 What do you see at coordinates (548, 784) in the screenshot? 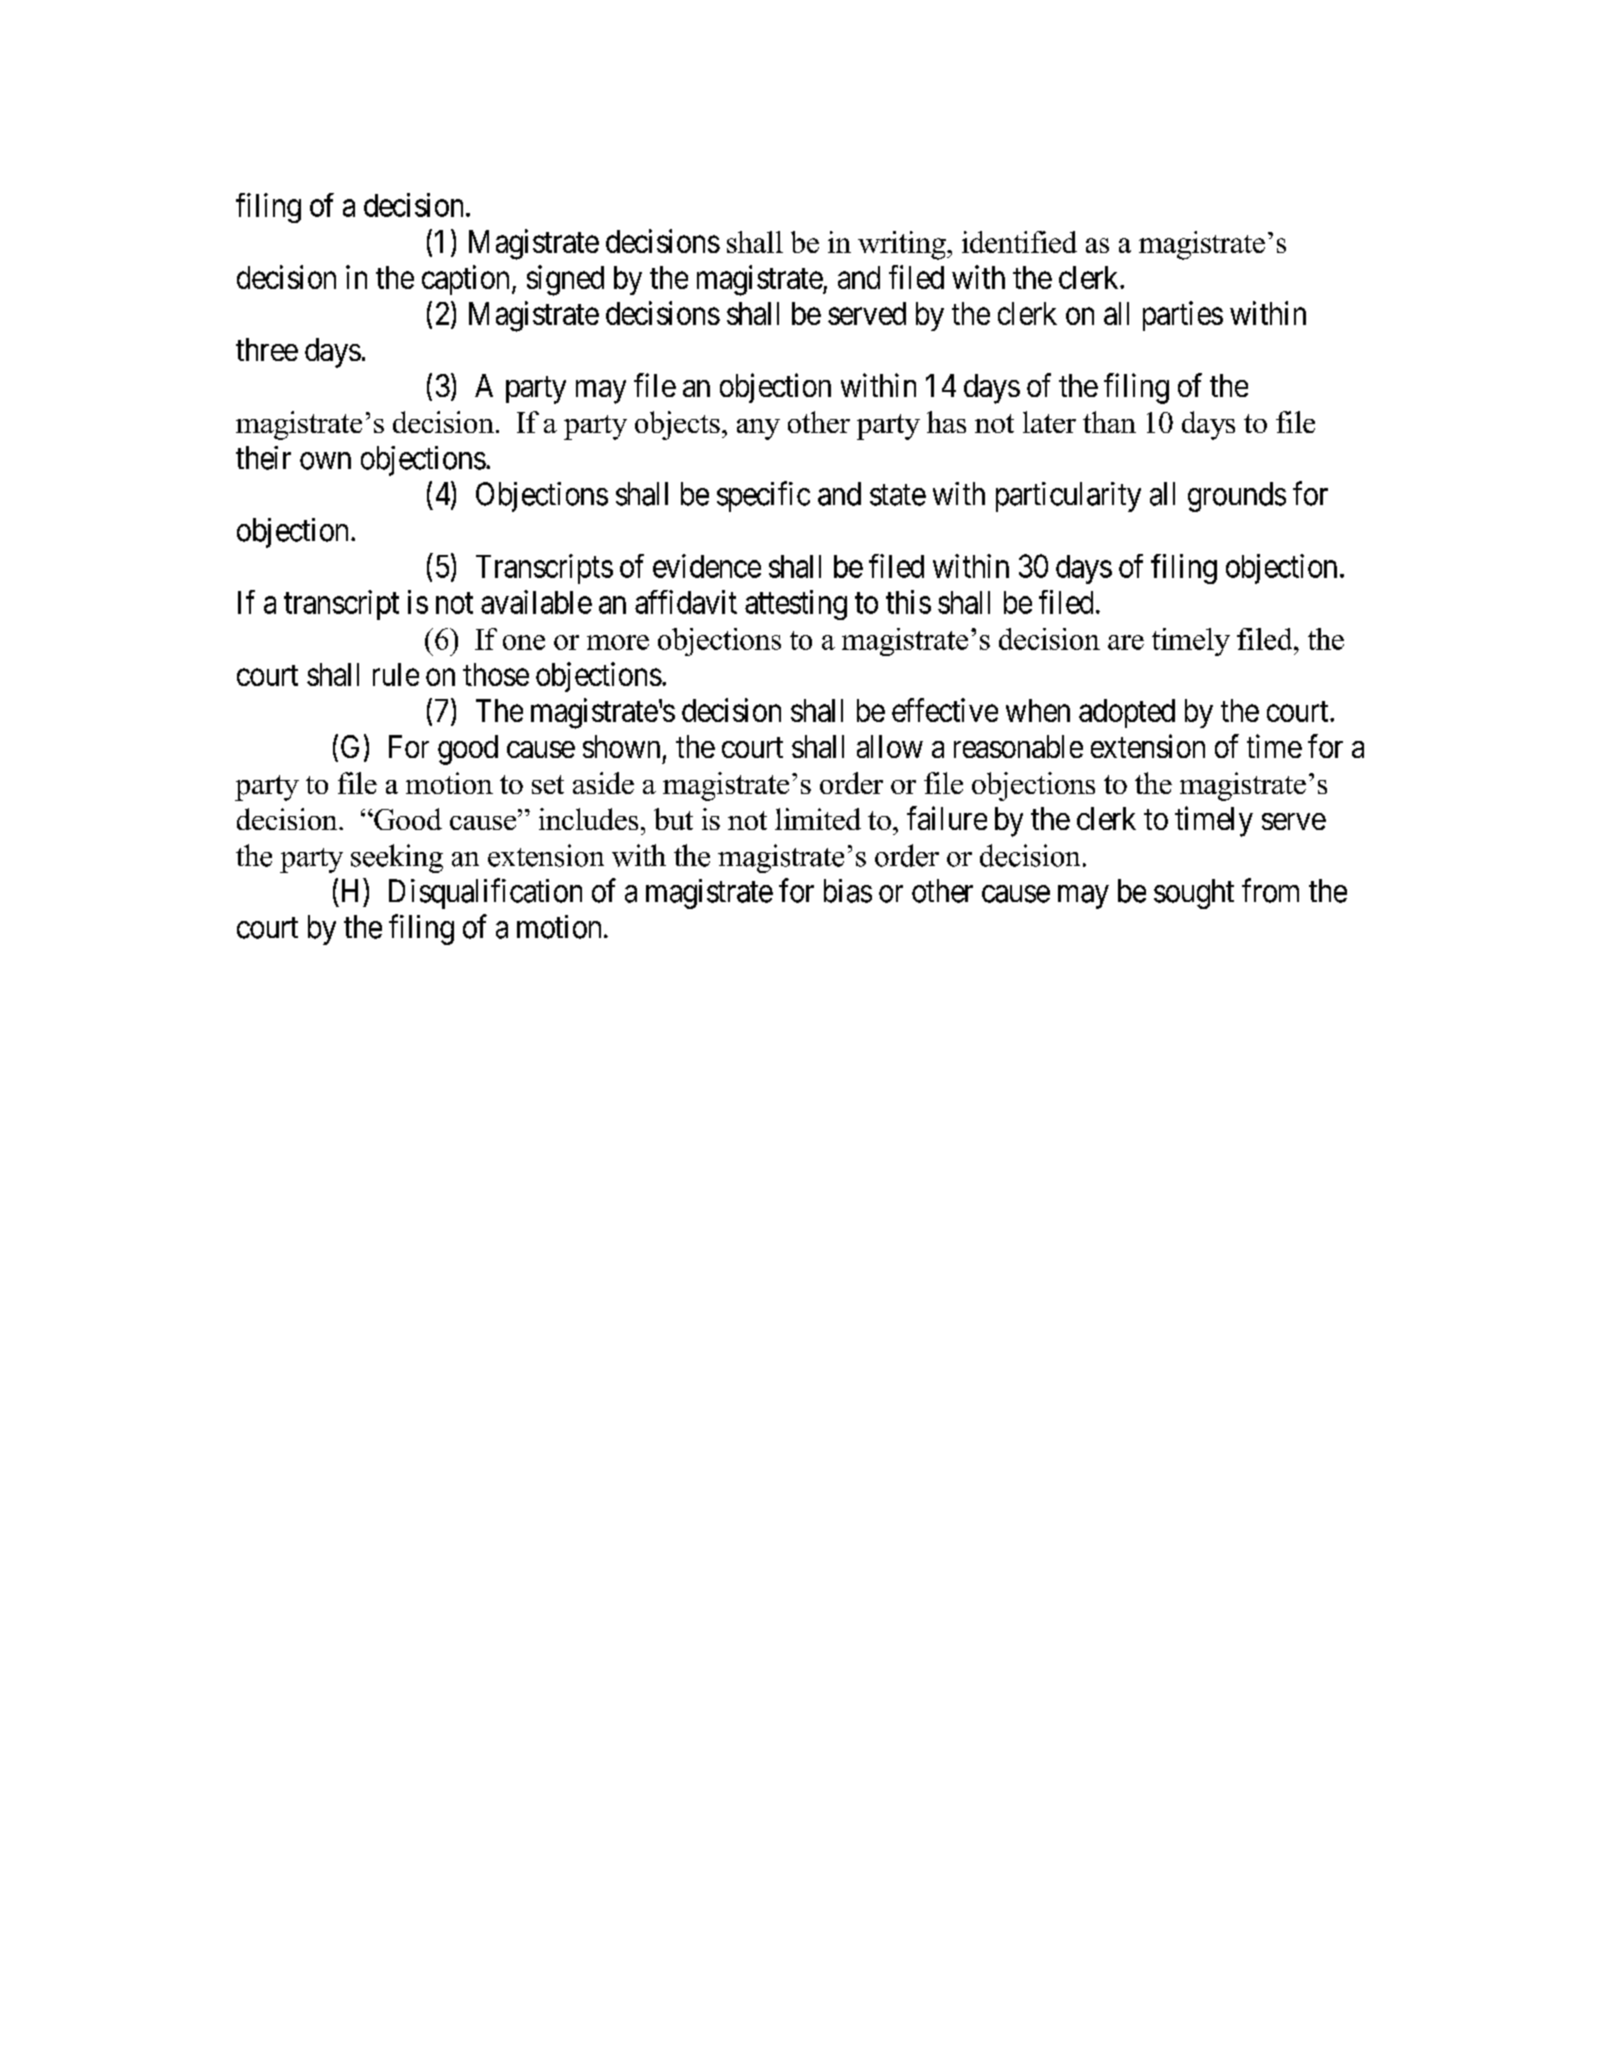
I see `set` at bounding box center [548, 784].
